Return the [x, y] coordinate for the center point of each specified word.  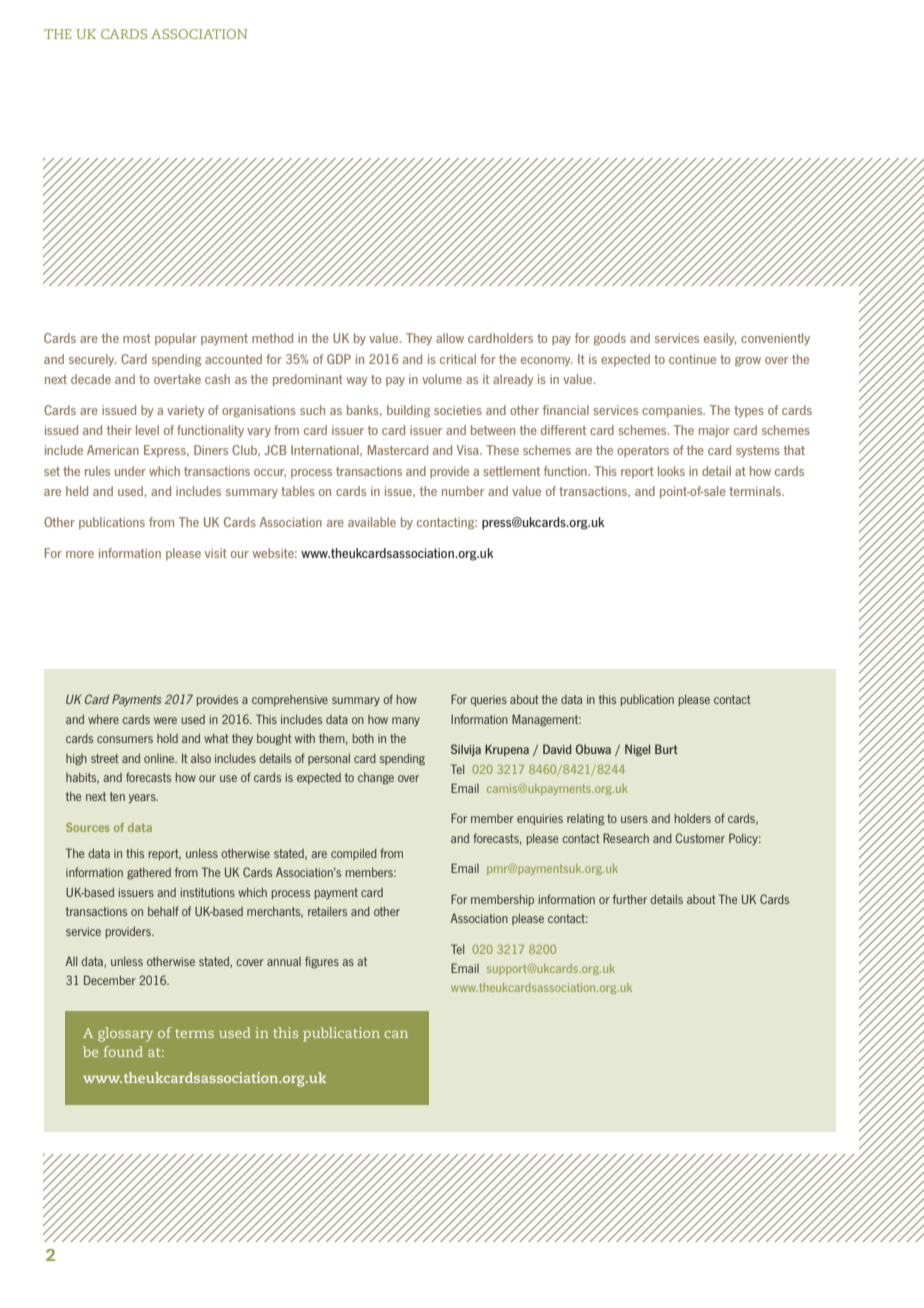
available [372, 522]
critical [458, 359]
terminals [756, 491]
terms [194, 1033]
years [143, 798]
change [376, 778]
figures [322, 962]
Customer [700, 838]
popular [176, 339]
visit [216, 553]
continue [692, 359]
